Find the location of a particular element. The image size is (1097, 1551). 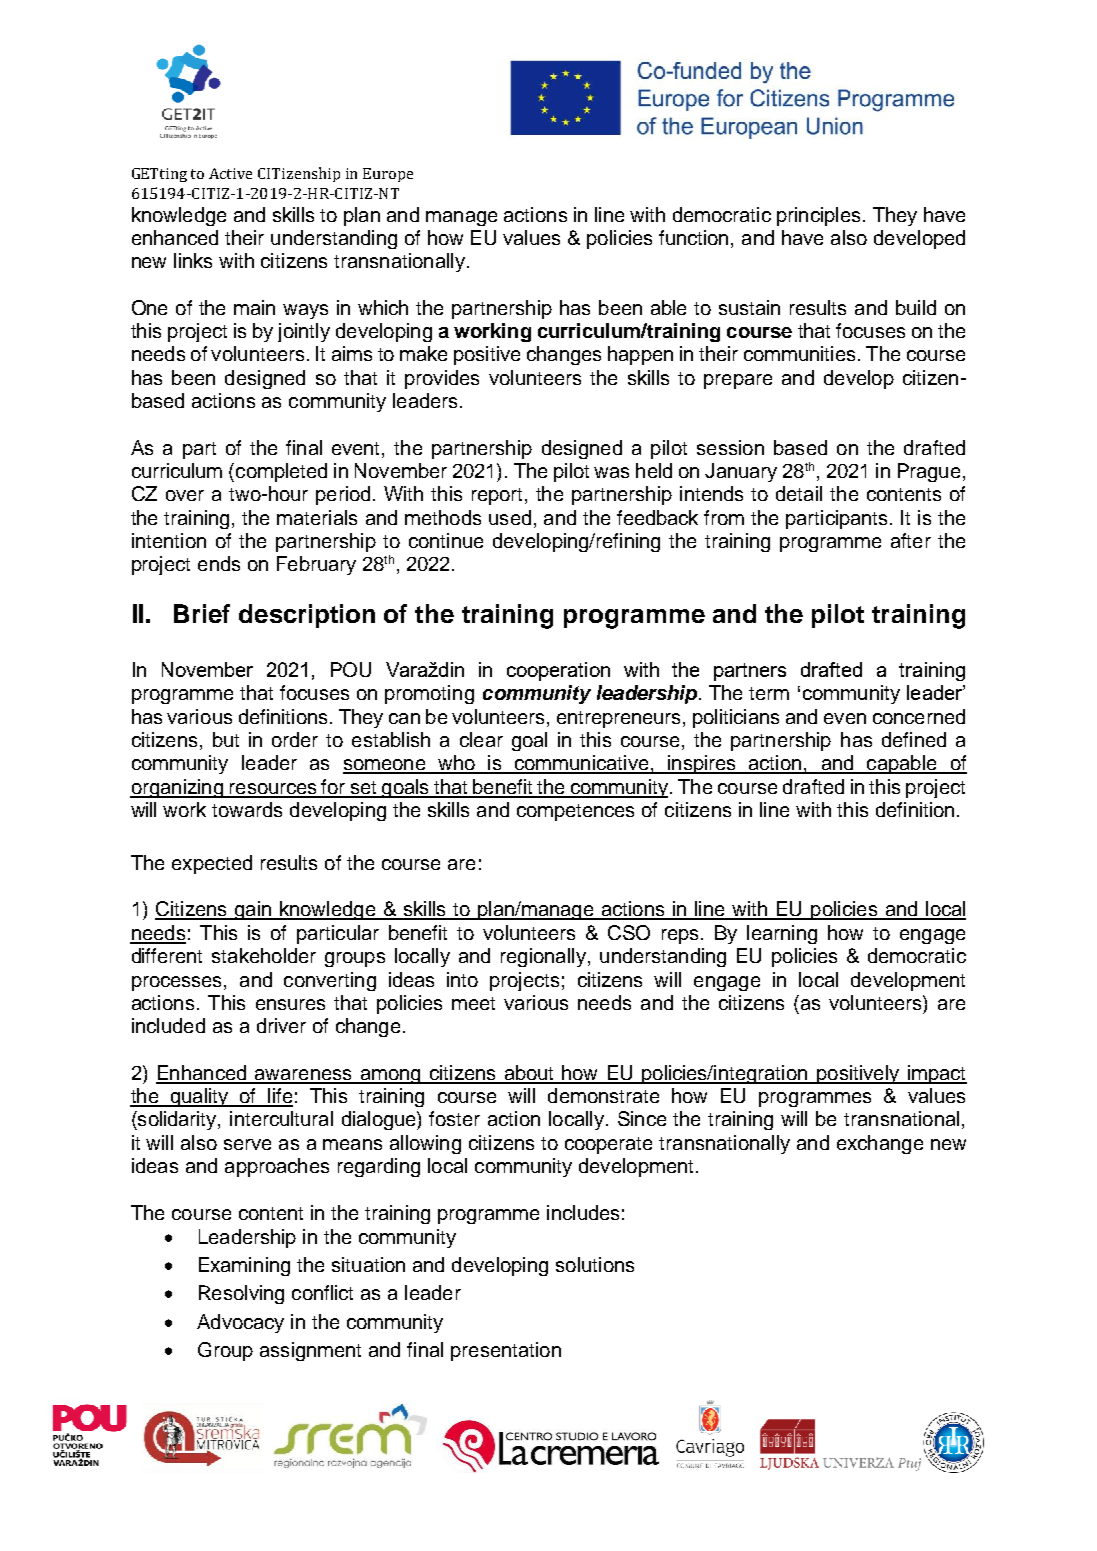

solutions is located at coordinates (595, 1264).
